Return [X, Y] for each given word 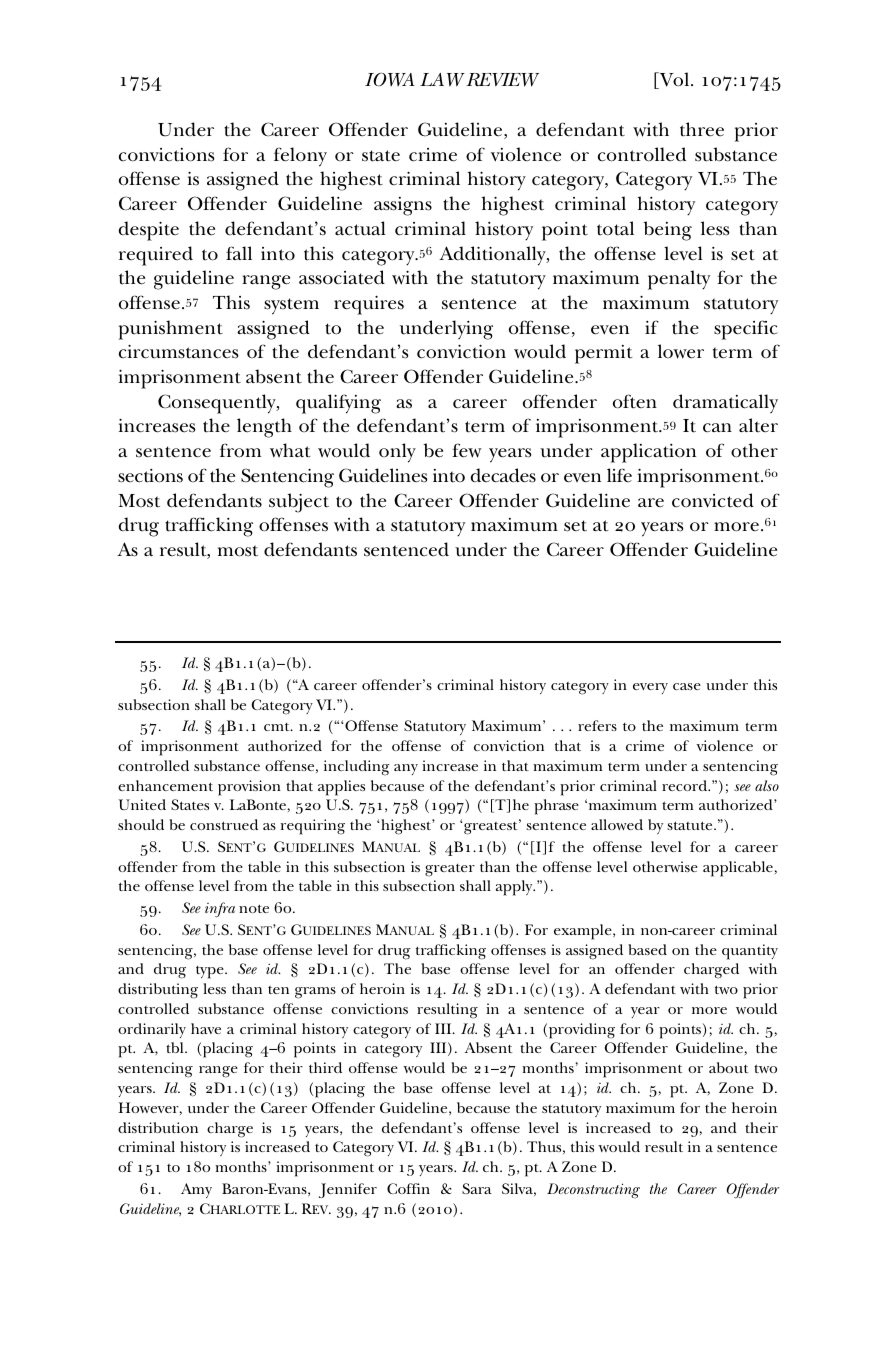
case [687, 686]
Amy [196, 1190]
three [702, 129]
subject [299, 503]
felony [300, 157]
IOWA [390, 80]
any [406, 769]
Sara [477, 1188]
